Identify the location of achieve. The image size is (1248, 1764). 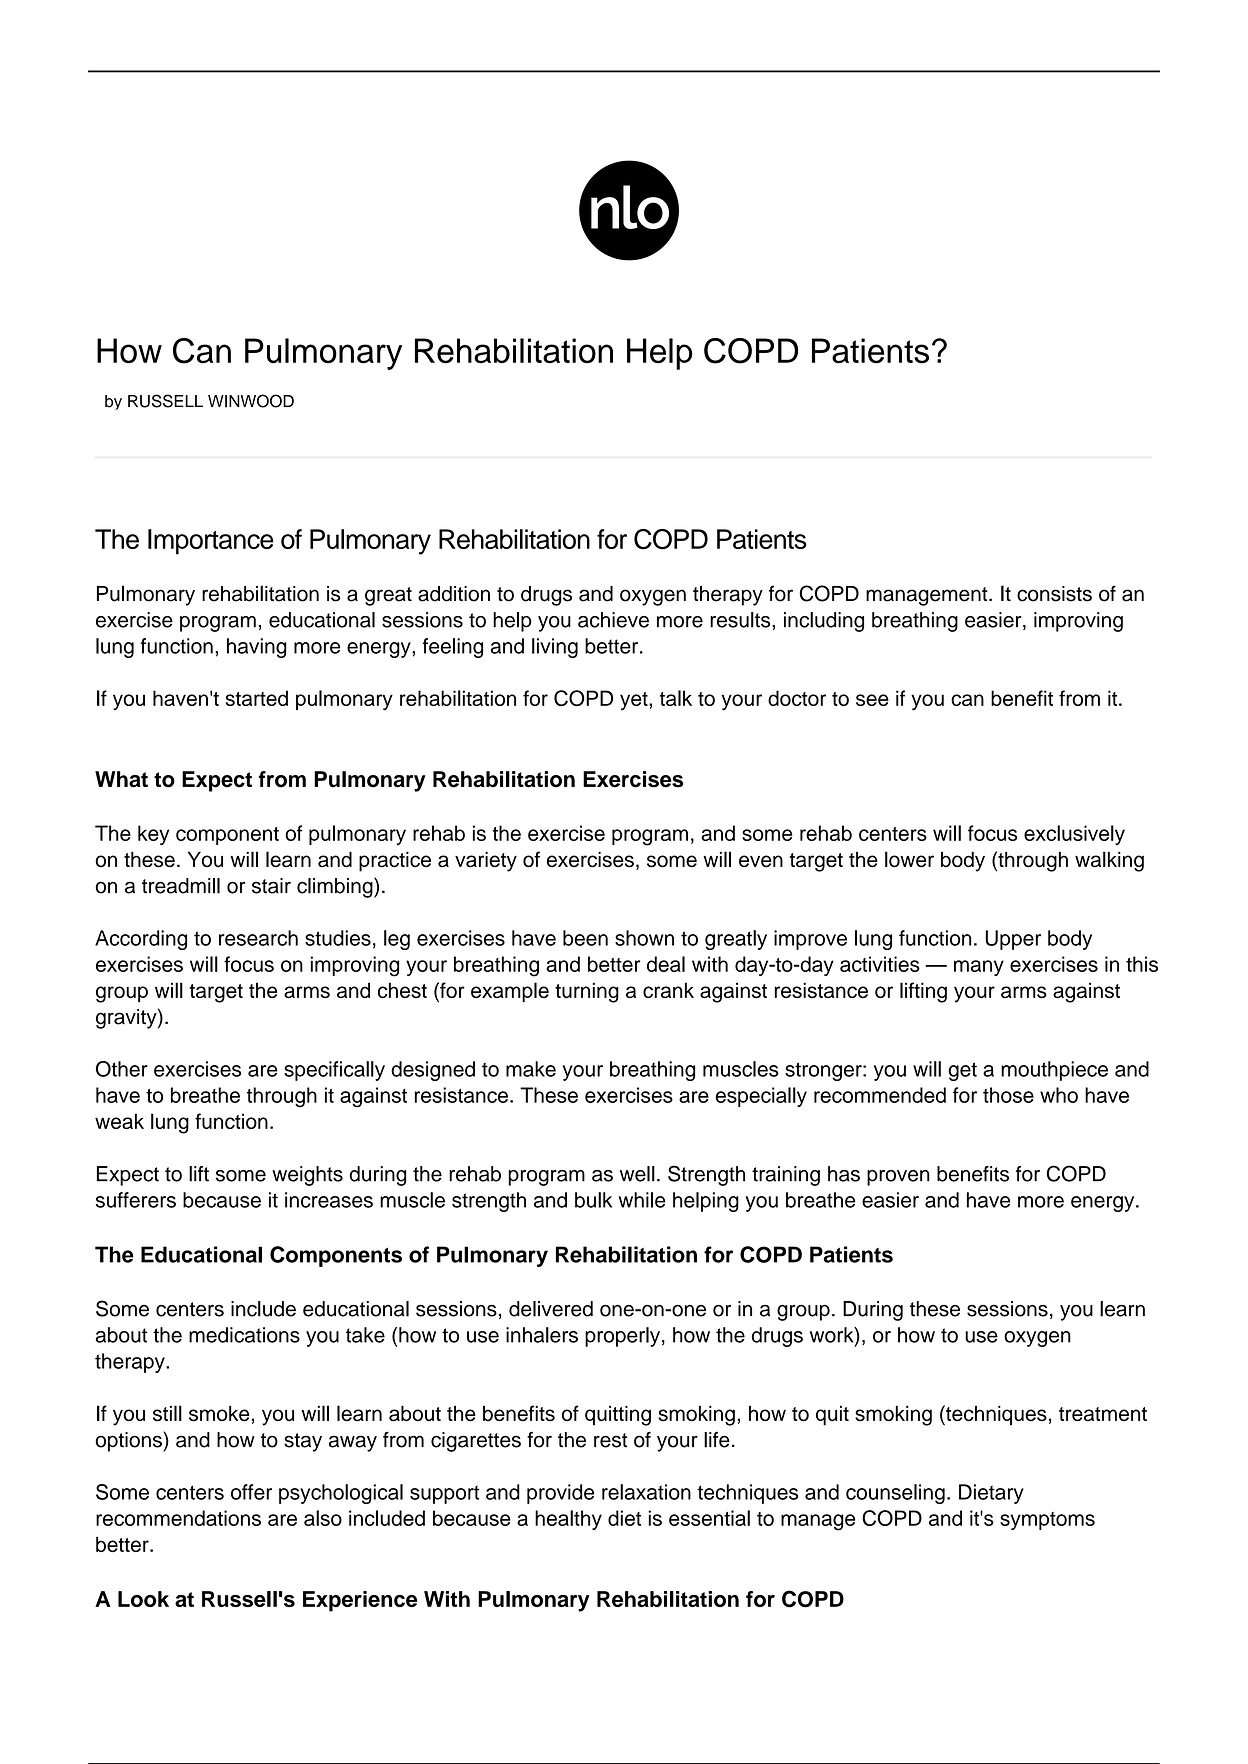
(613, 620).
